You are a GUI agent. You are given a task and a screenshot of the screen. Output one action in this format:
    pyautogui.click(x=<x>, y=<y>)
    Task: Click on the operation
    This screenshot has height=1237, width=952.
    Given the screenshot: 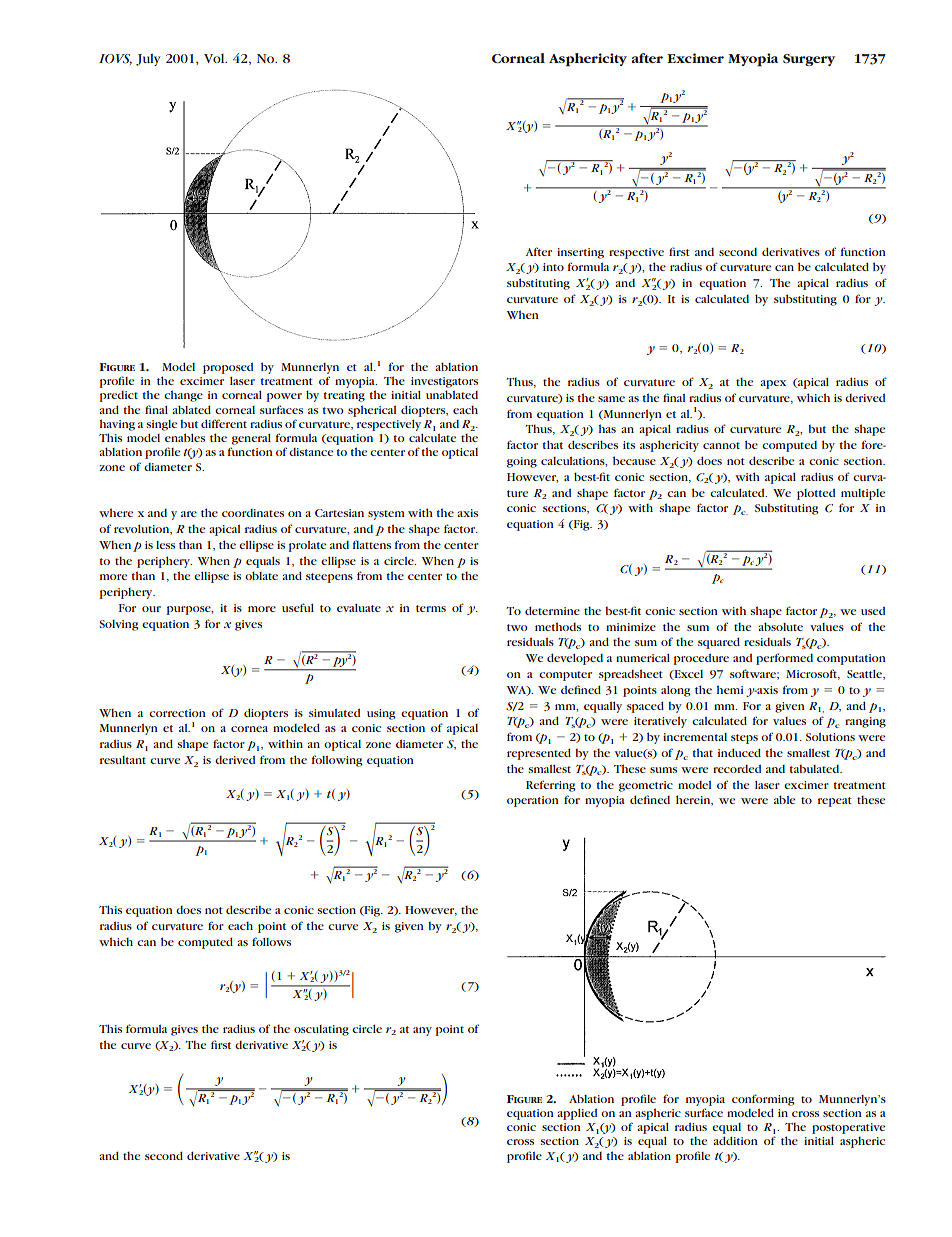 What is the action you would take?
    pyautogui.click(x=533, y=801)
